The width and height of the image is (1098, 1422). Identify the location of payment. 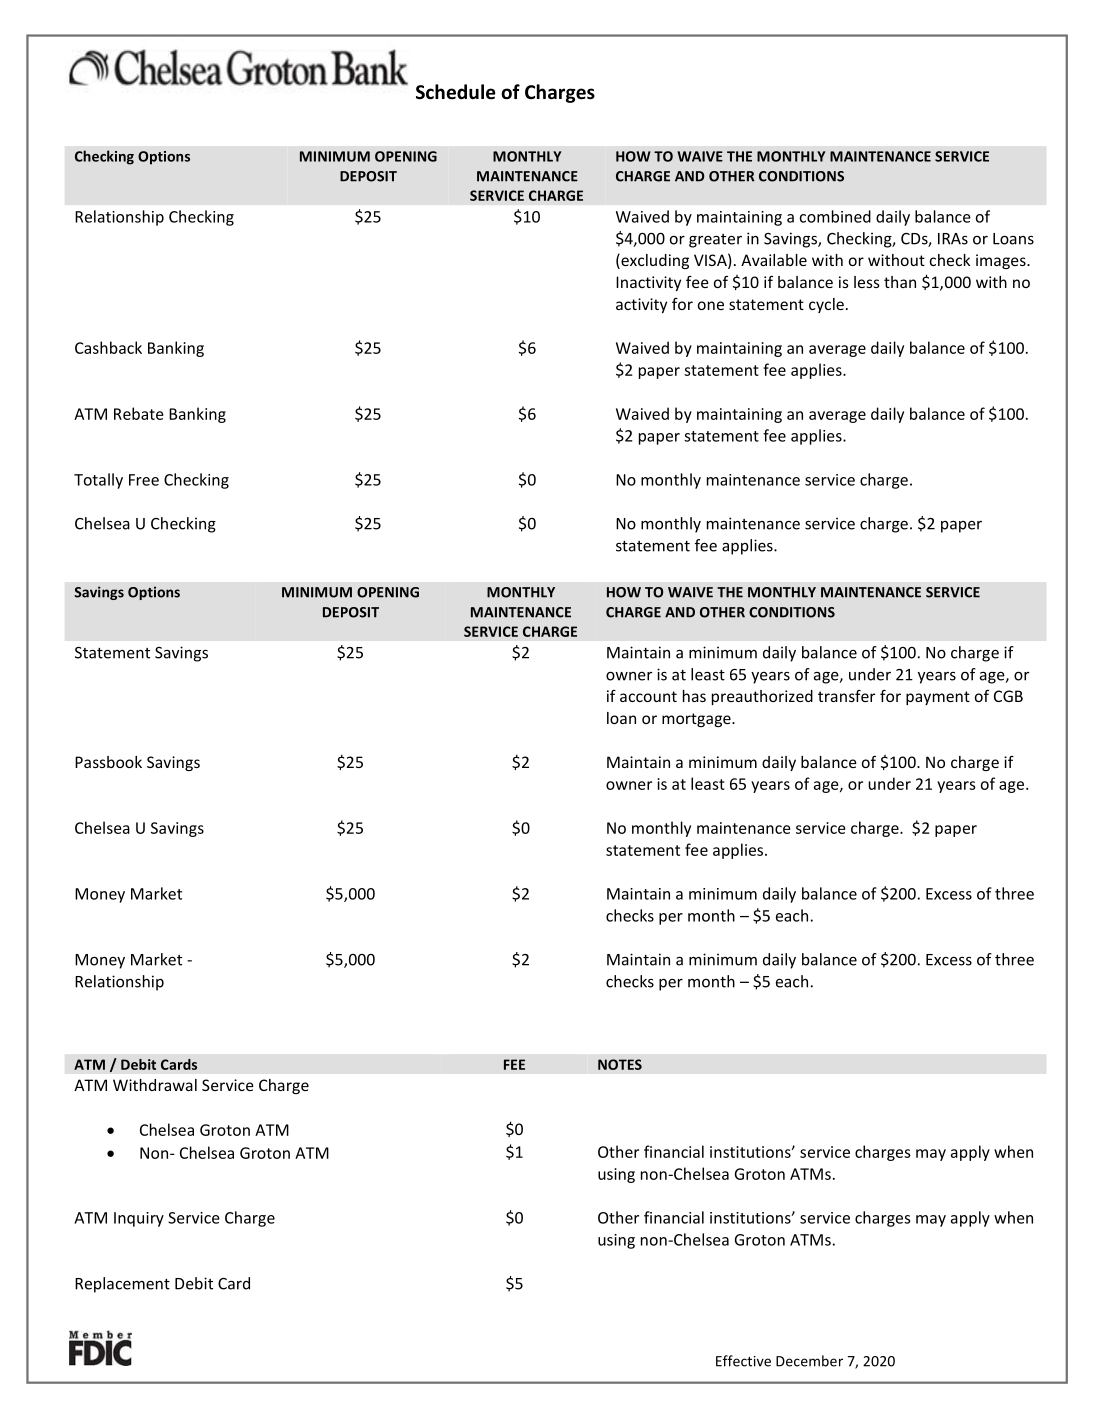
(938, 698).
